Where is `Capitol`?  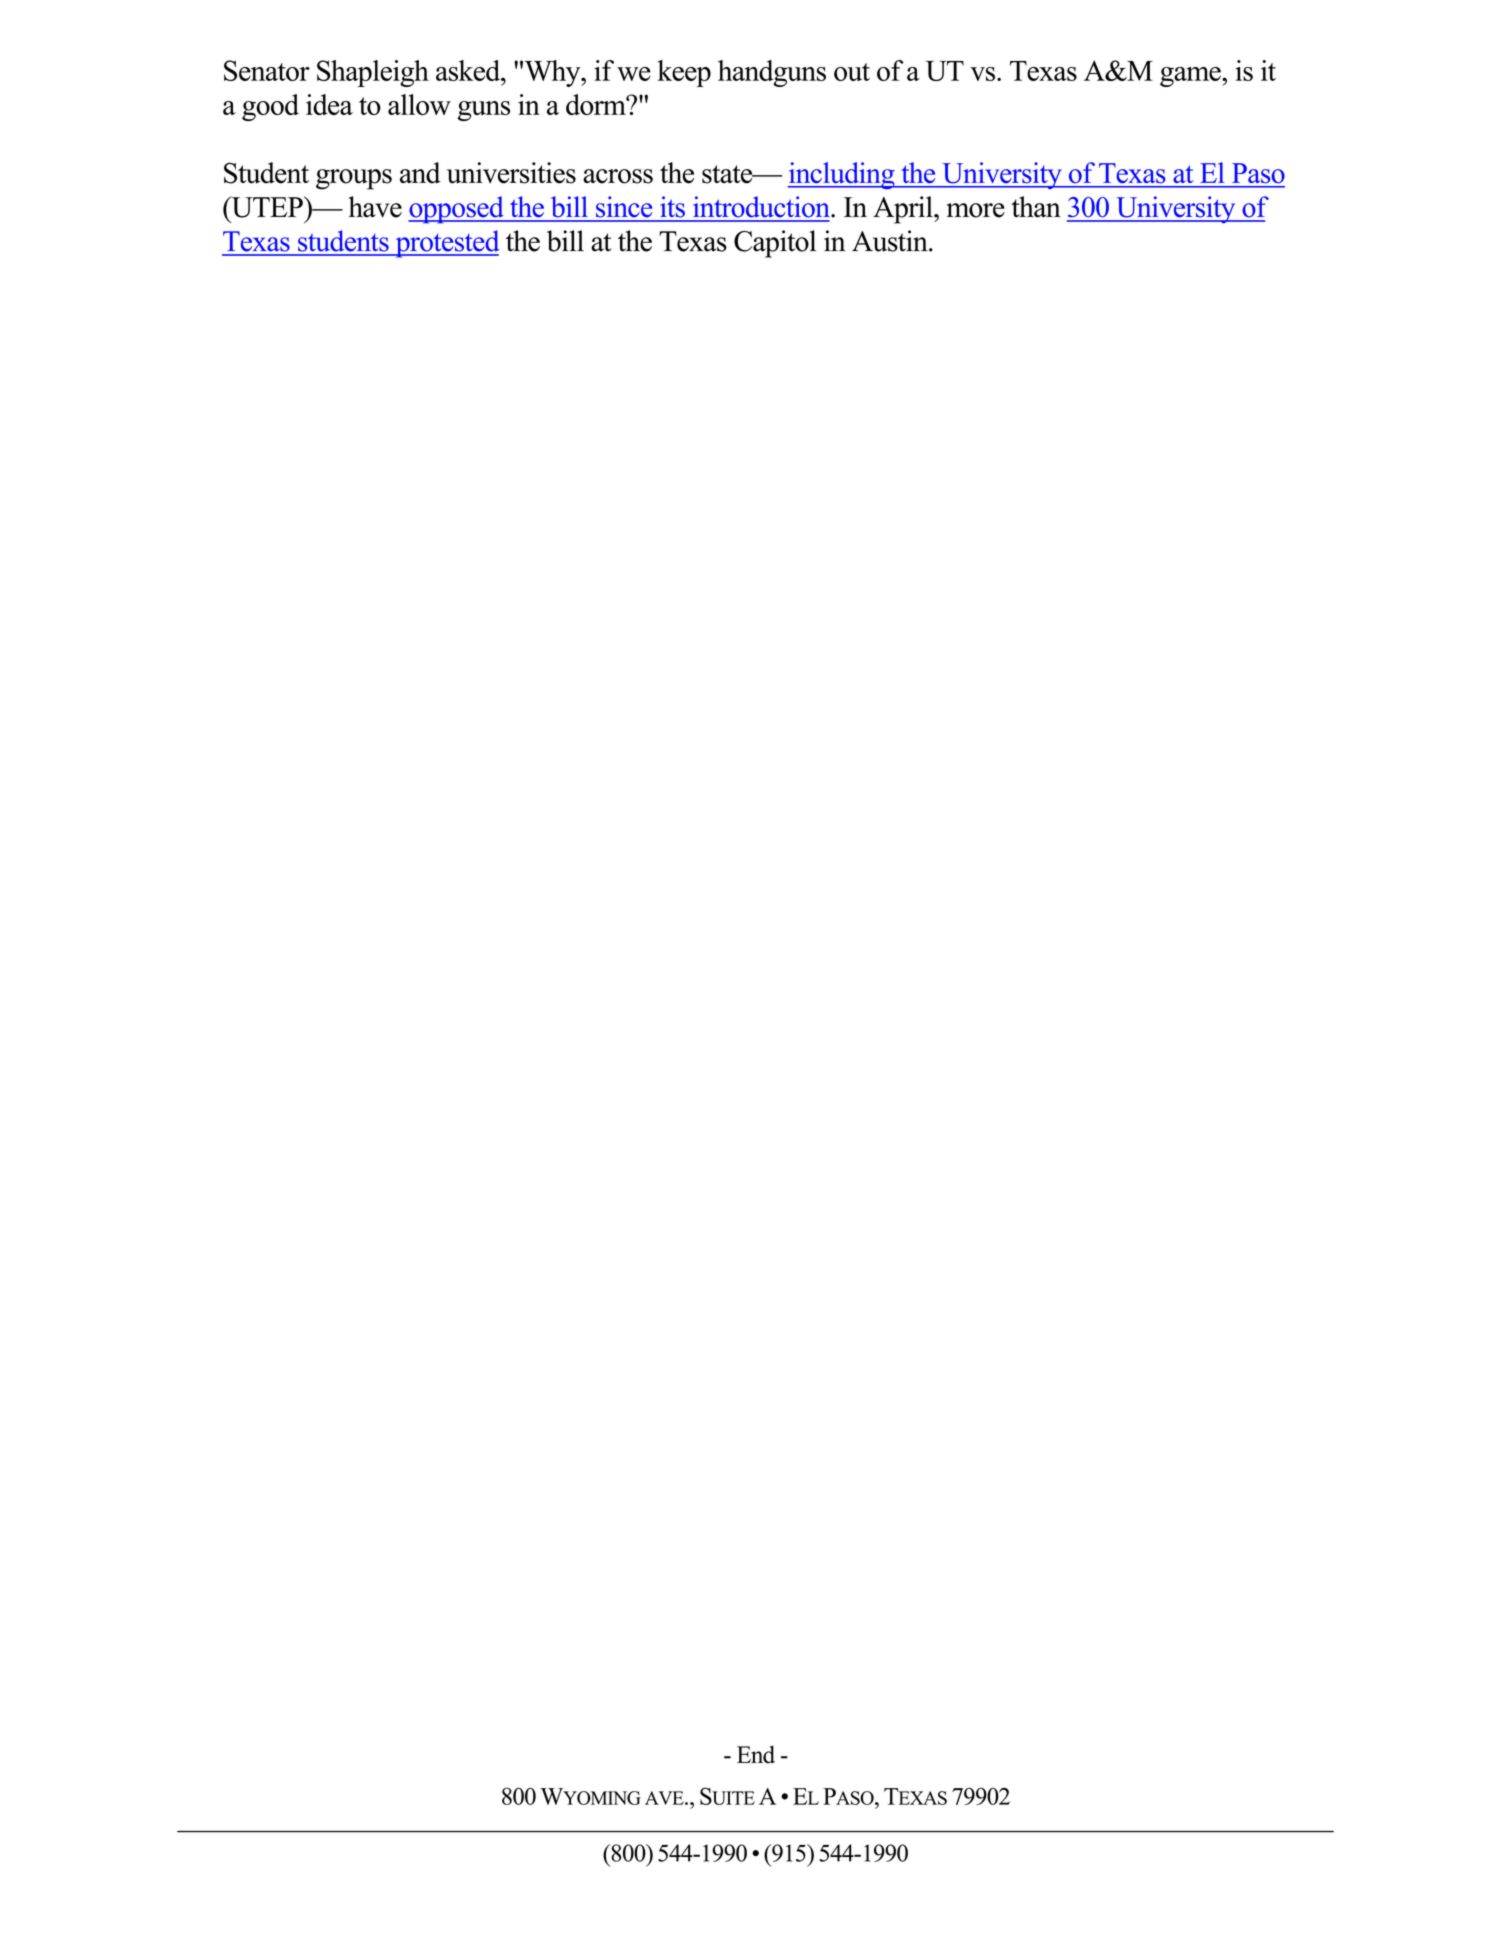 Capitol is located at coordinates (775, 244).
